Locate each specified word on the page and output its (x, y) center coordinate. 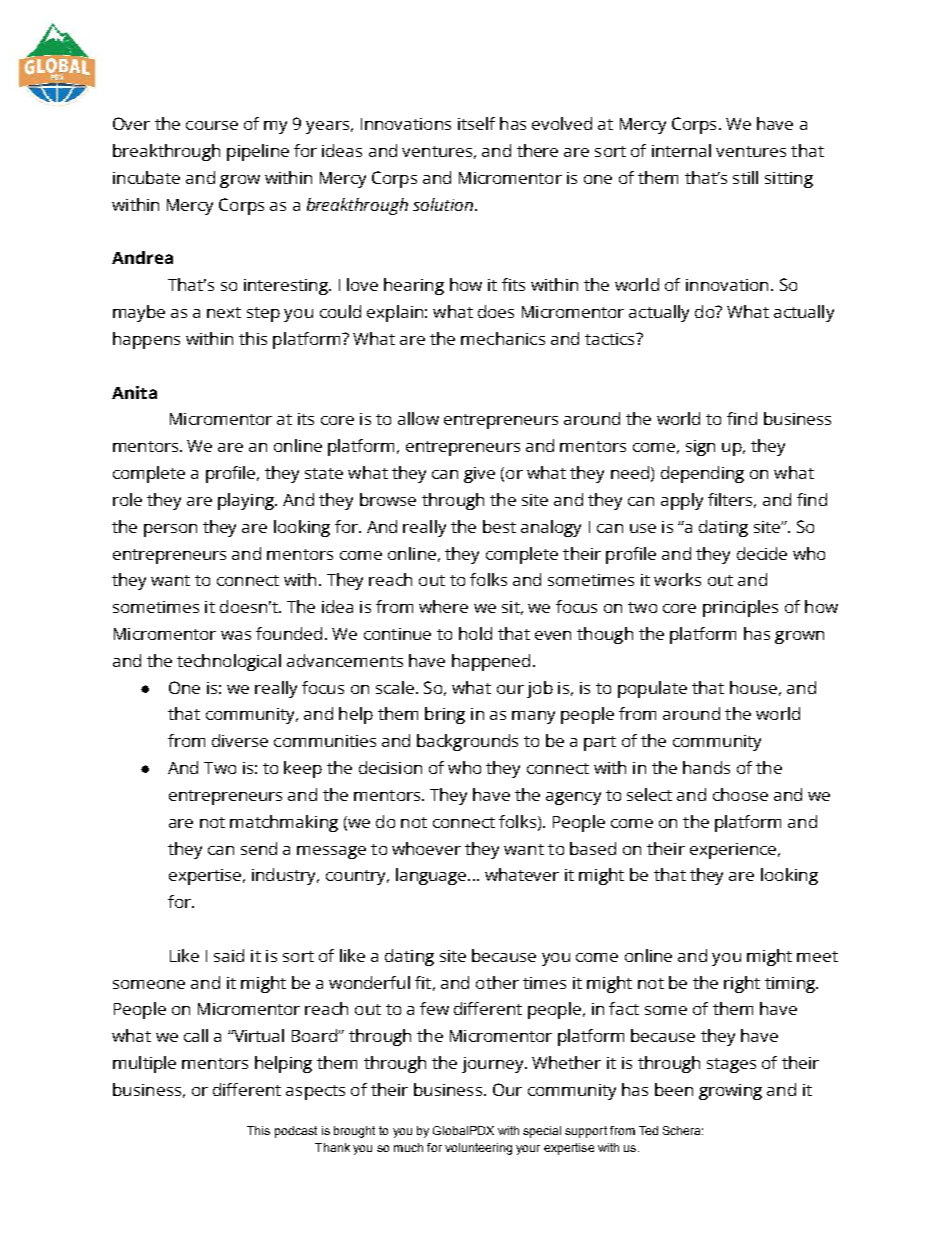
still (745, 177)
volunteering (478, 1149)
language (432, 876)
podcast (296, 1132)
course (212, 125)
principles (740, 608)
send (259, 848)
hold (475, 633)
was (236, 635)
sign (700, 448)
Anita (134, 392)
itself (476, 123)
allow (418, 418)
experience (733, 851)
